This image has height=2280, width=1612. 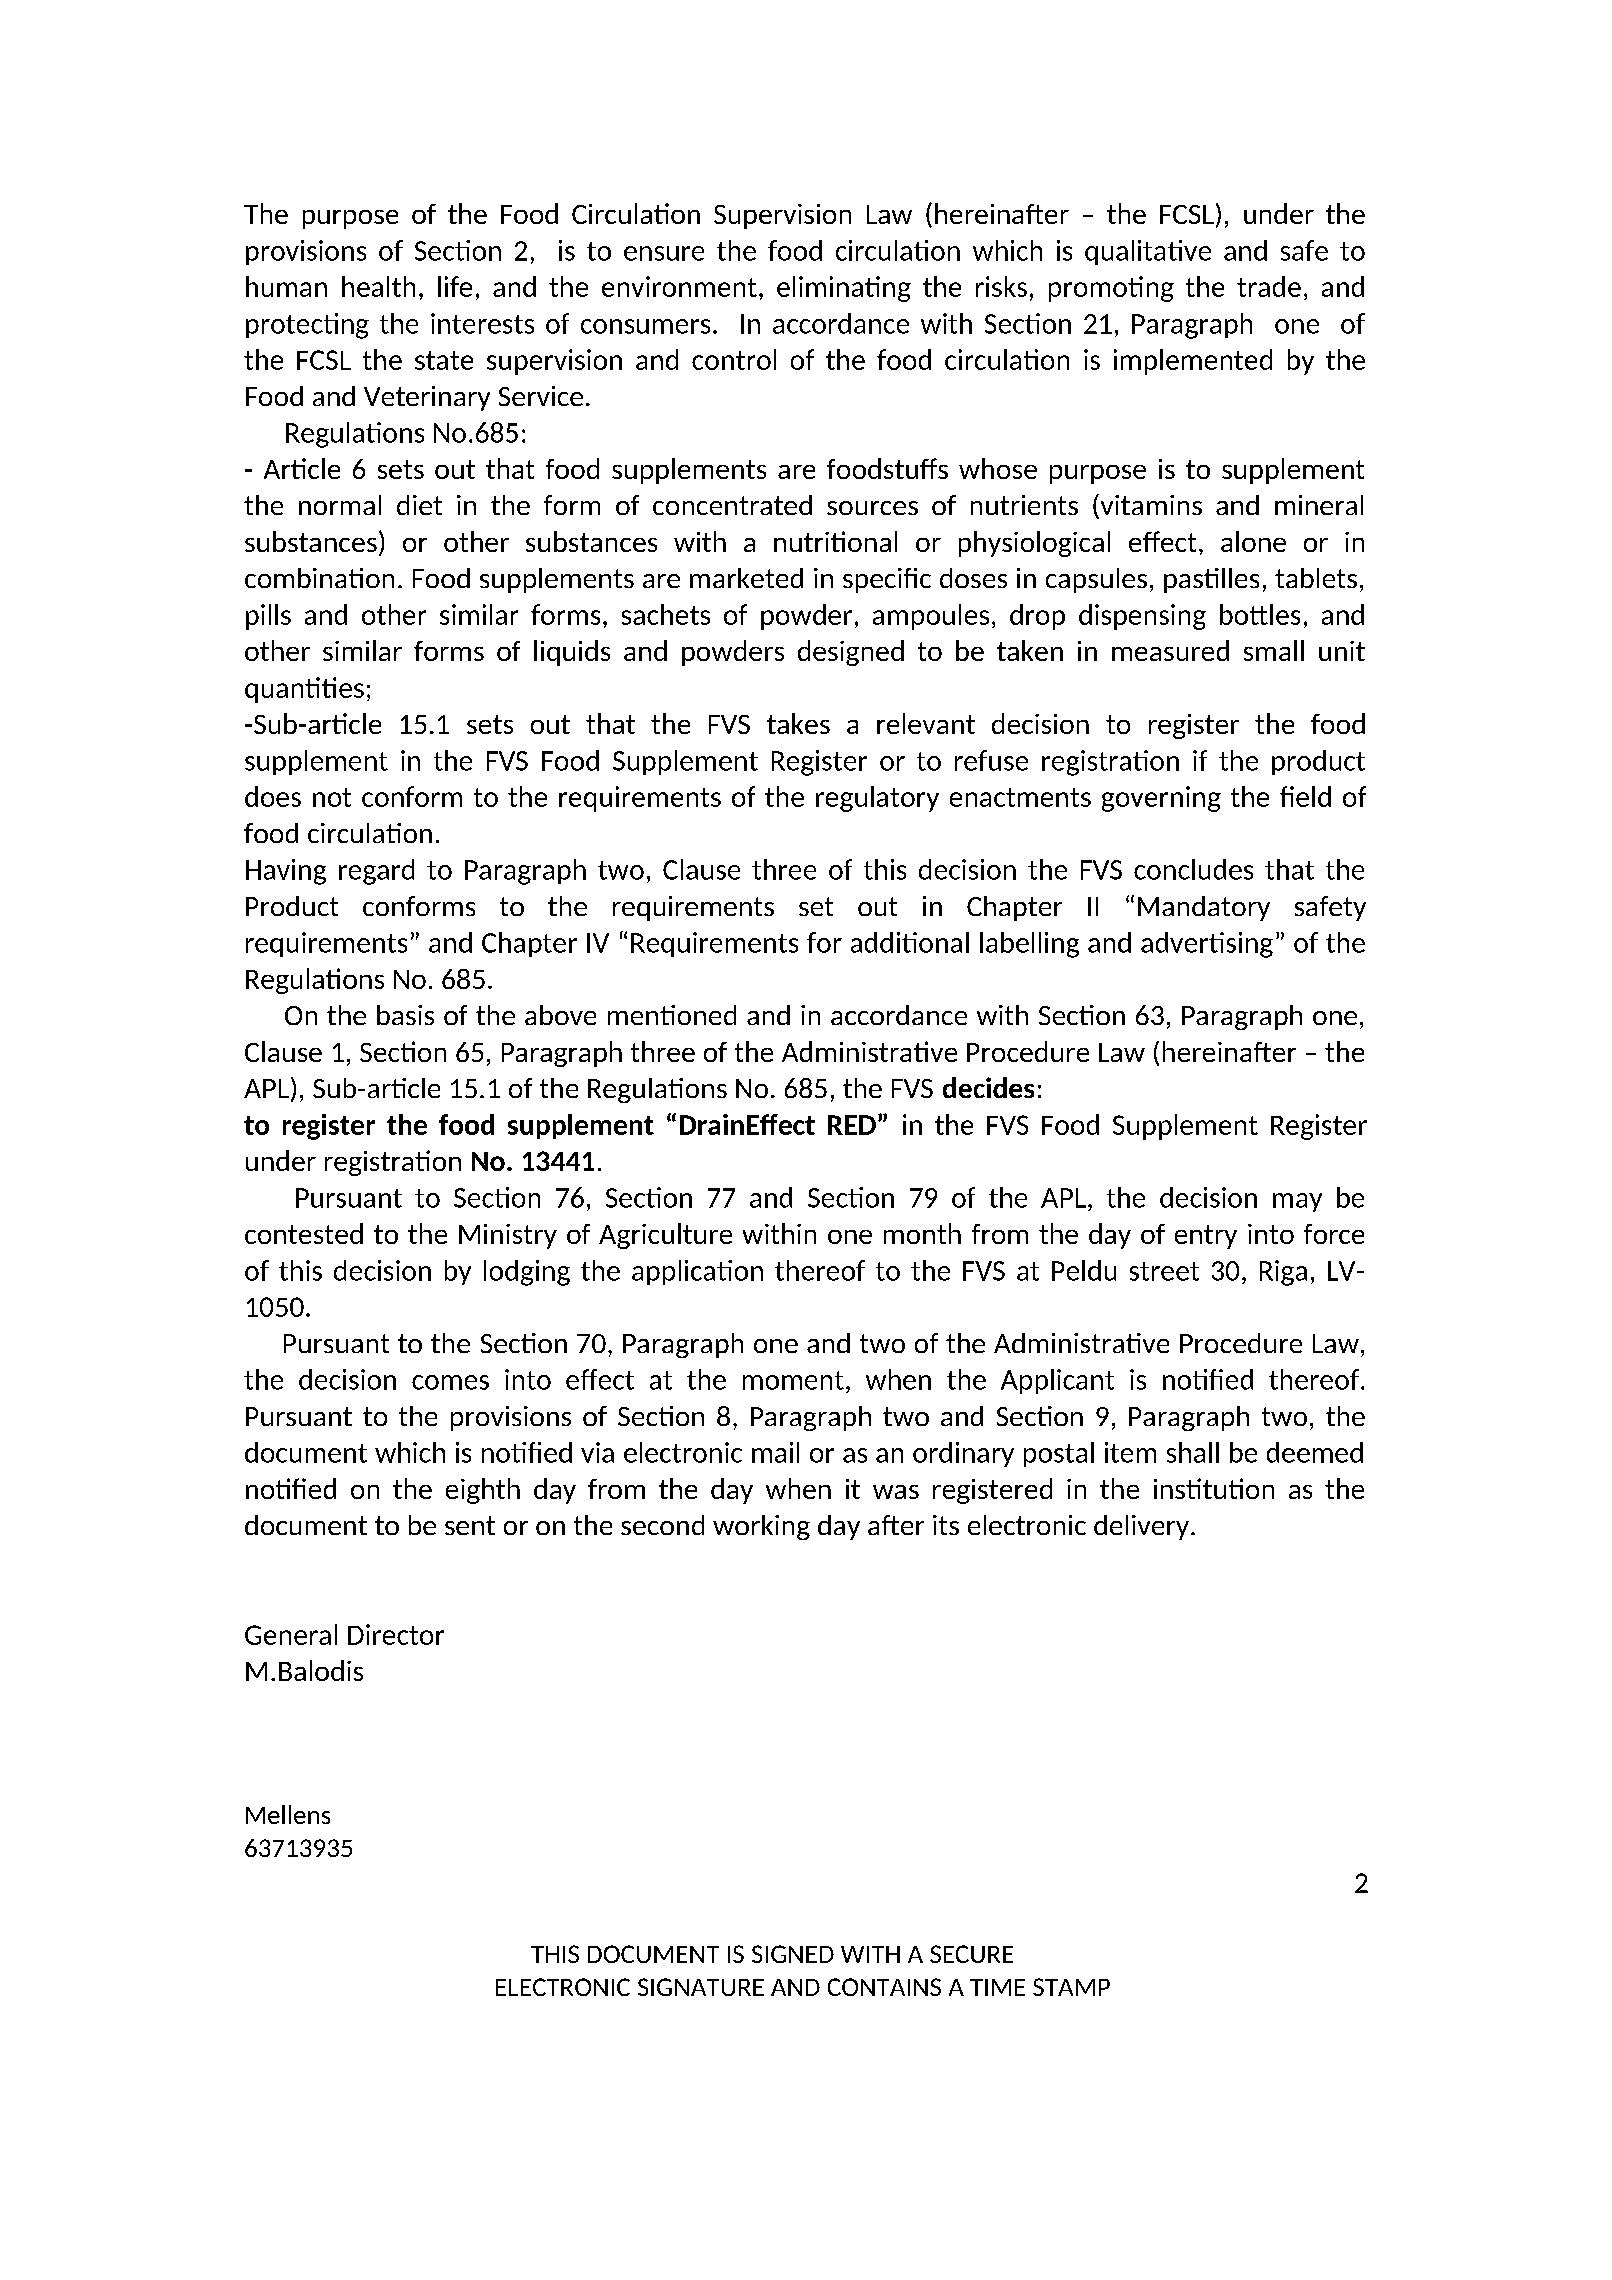 I want to click on month, so click(x=922, y=1233).
